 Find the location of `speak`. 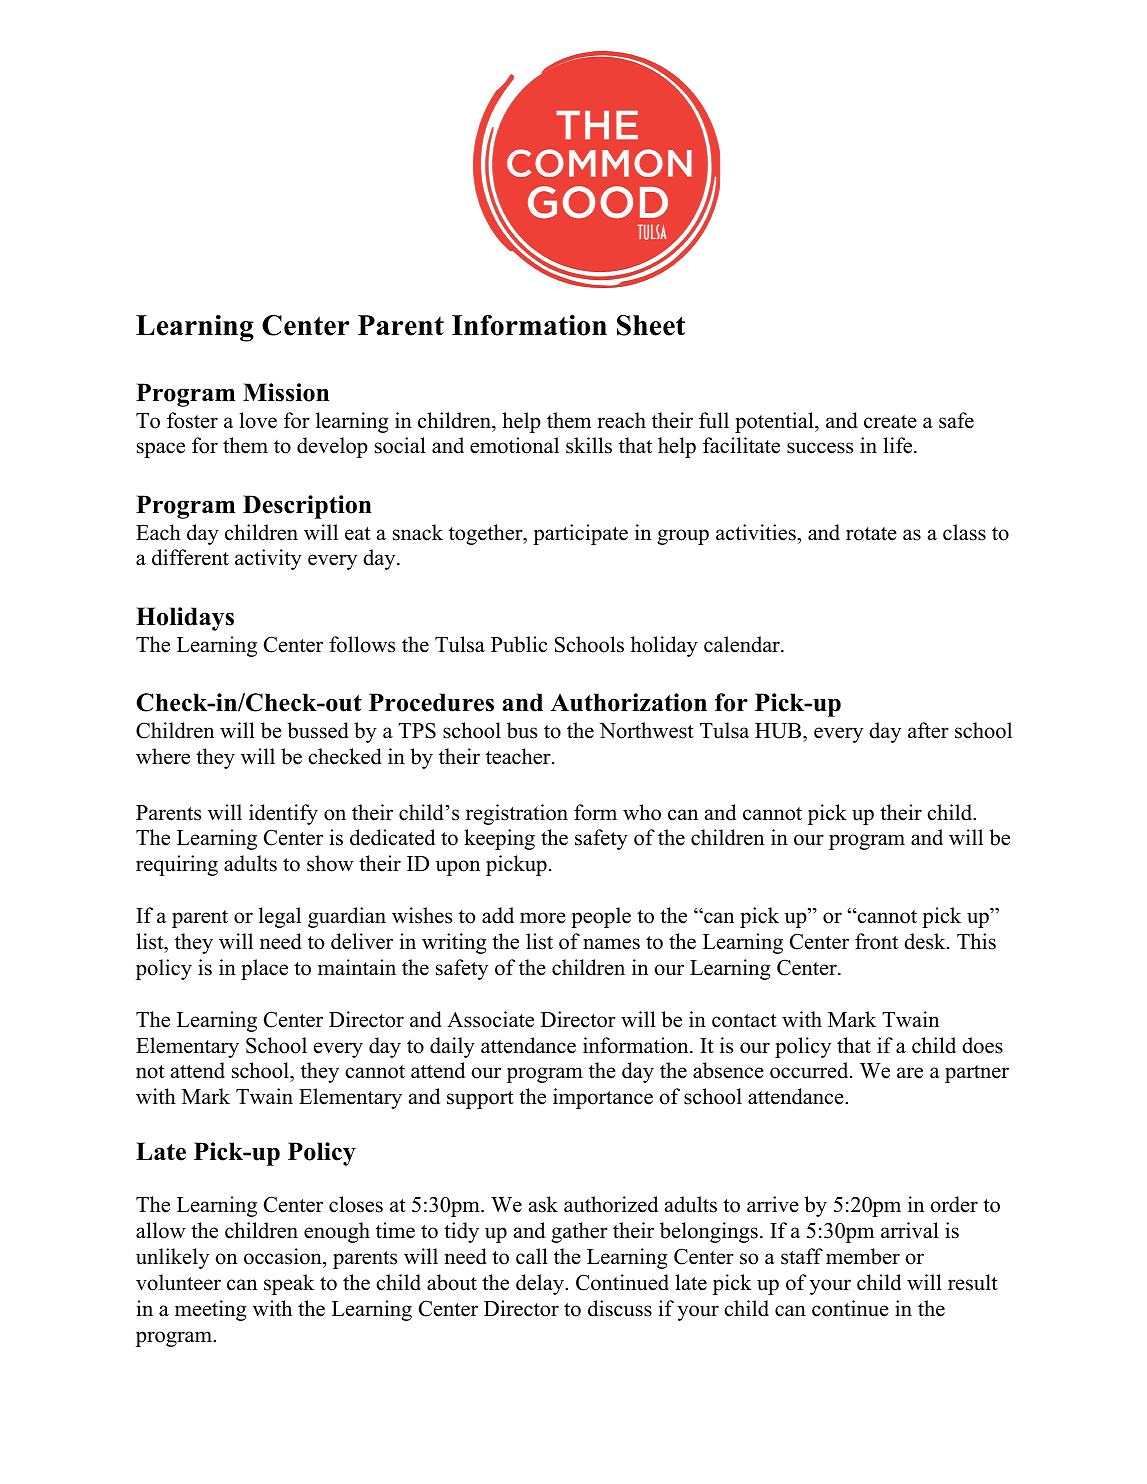

speak is located at coordinates (289, 1284).
